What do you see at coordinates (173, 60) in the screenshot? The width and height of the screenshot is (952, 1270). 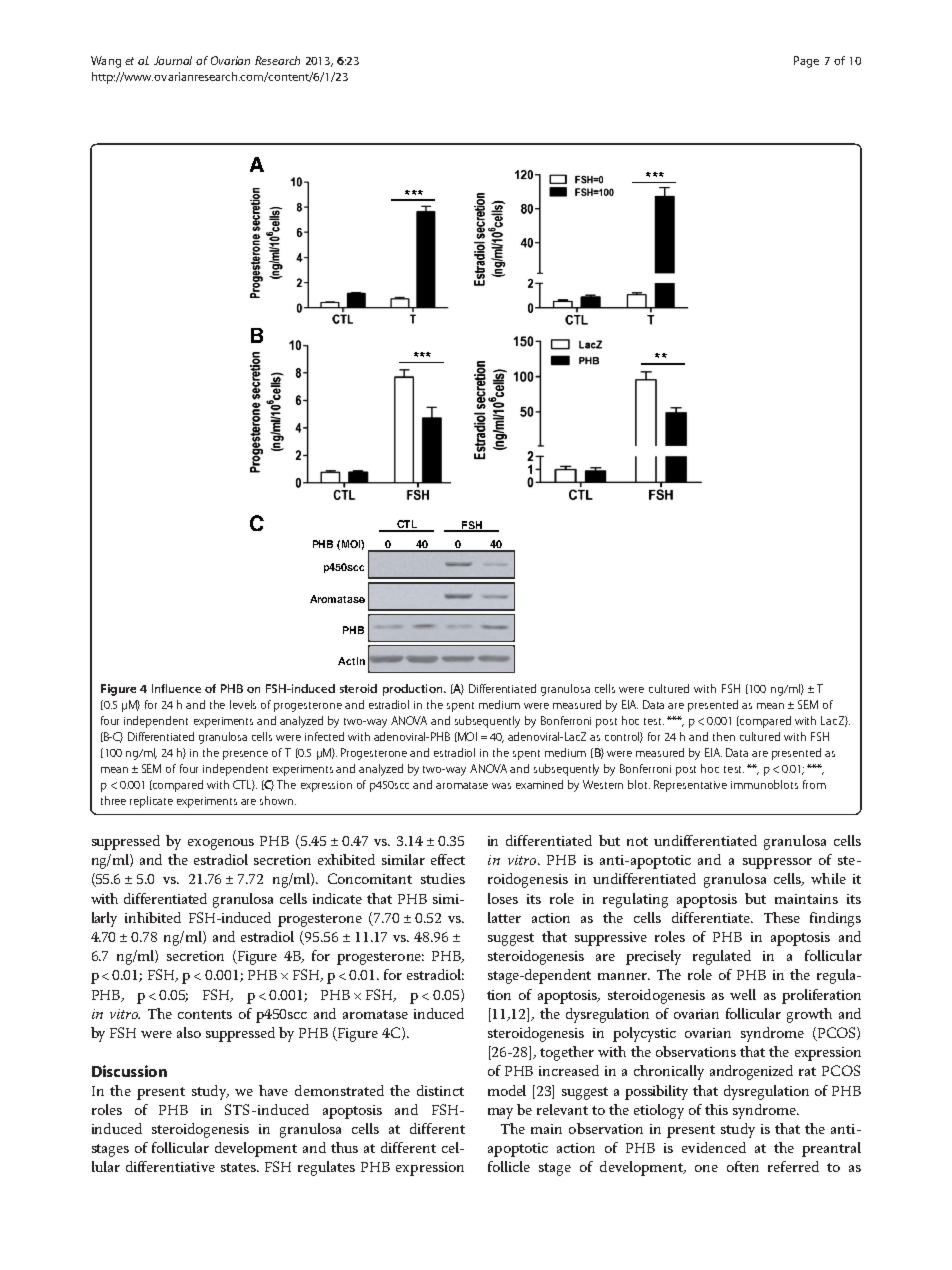 I see `Journal` at bounding box center [173, 60].
